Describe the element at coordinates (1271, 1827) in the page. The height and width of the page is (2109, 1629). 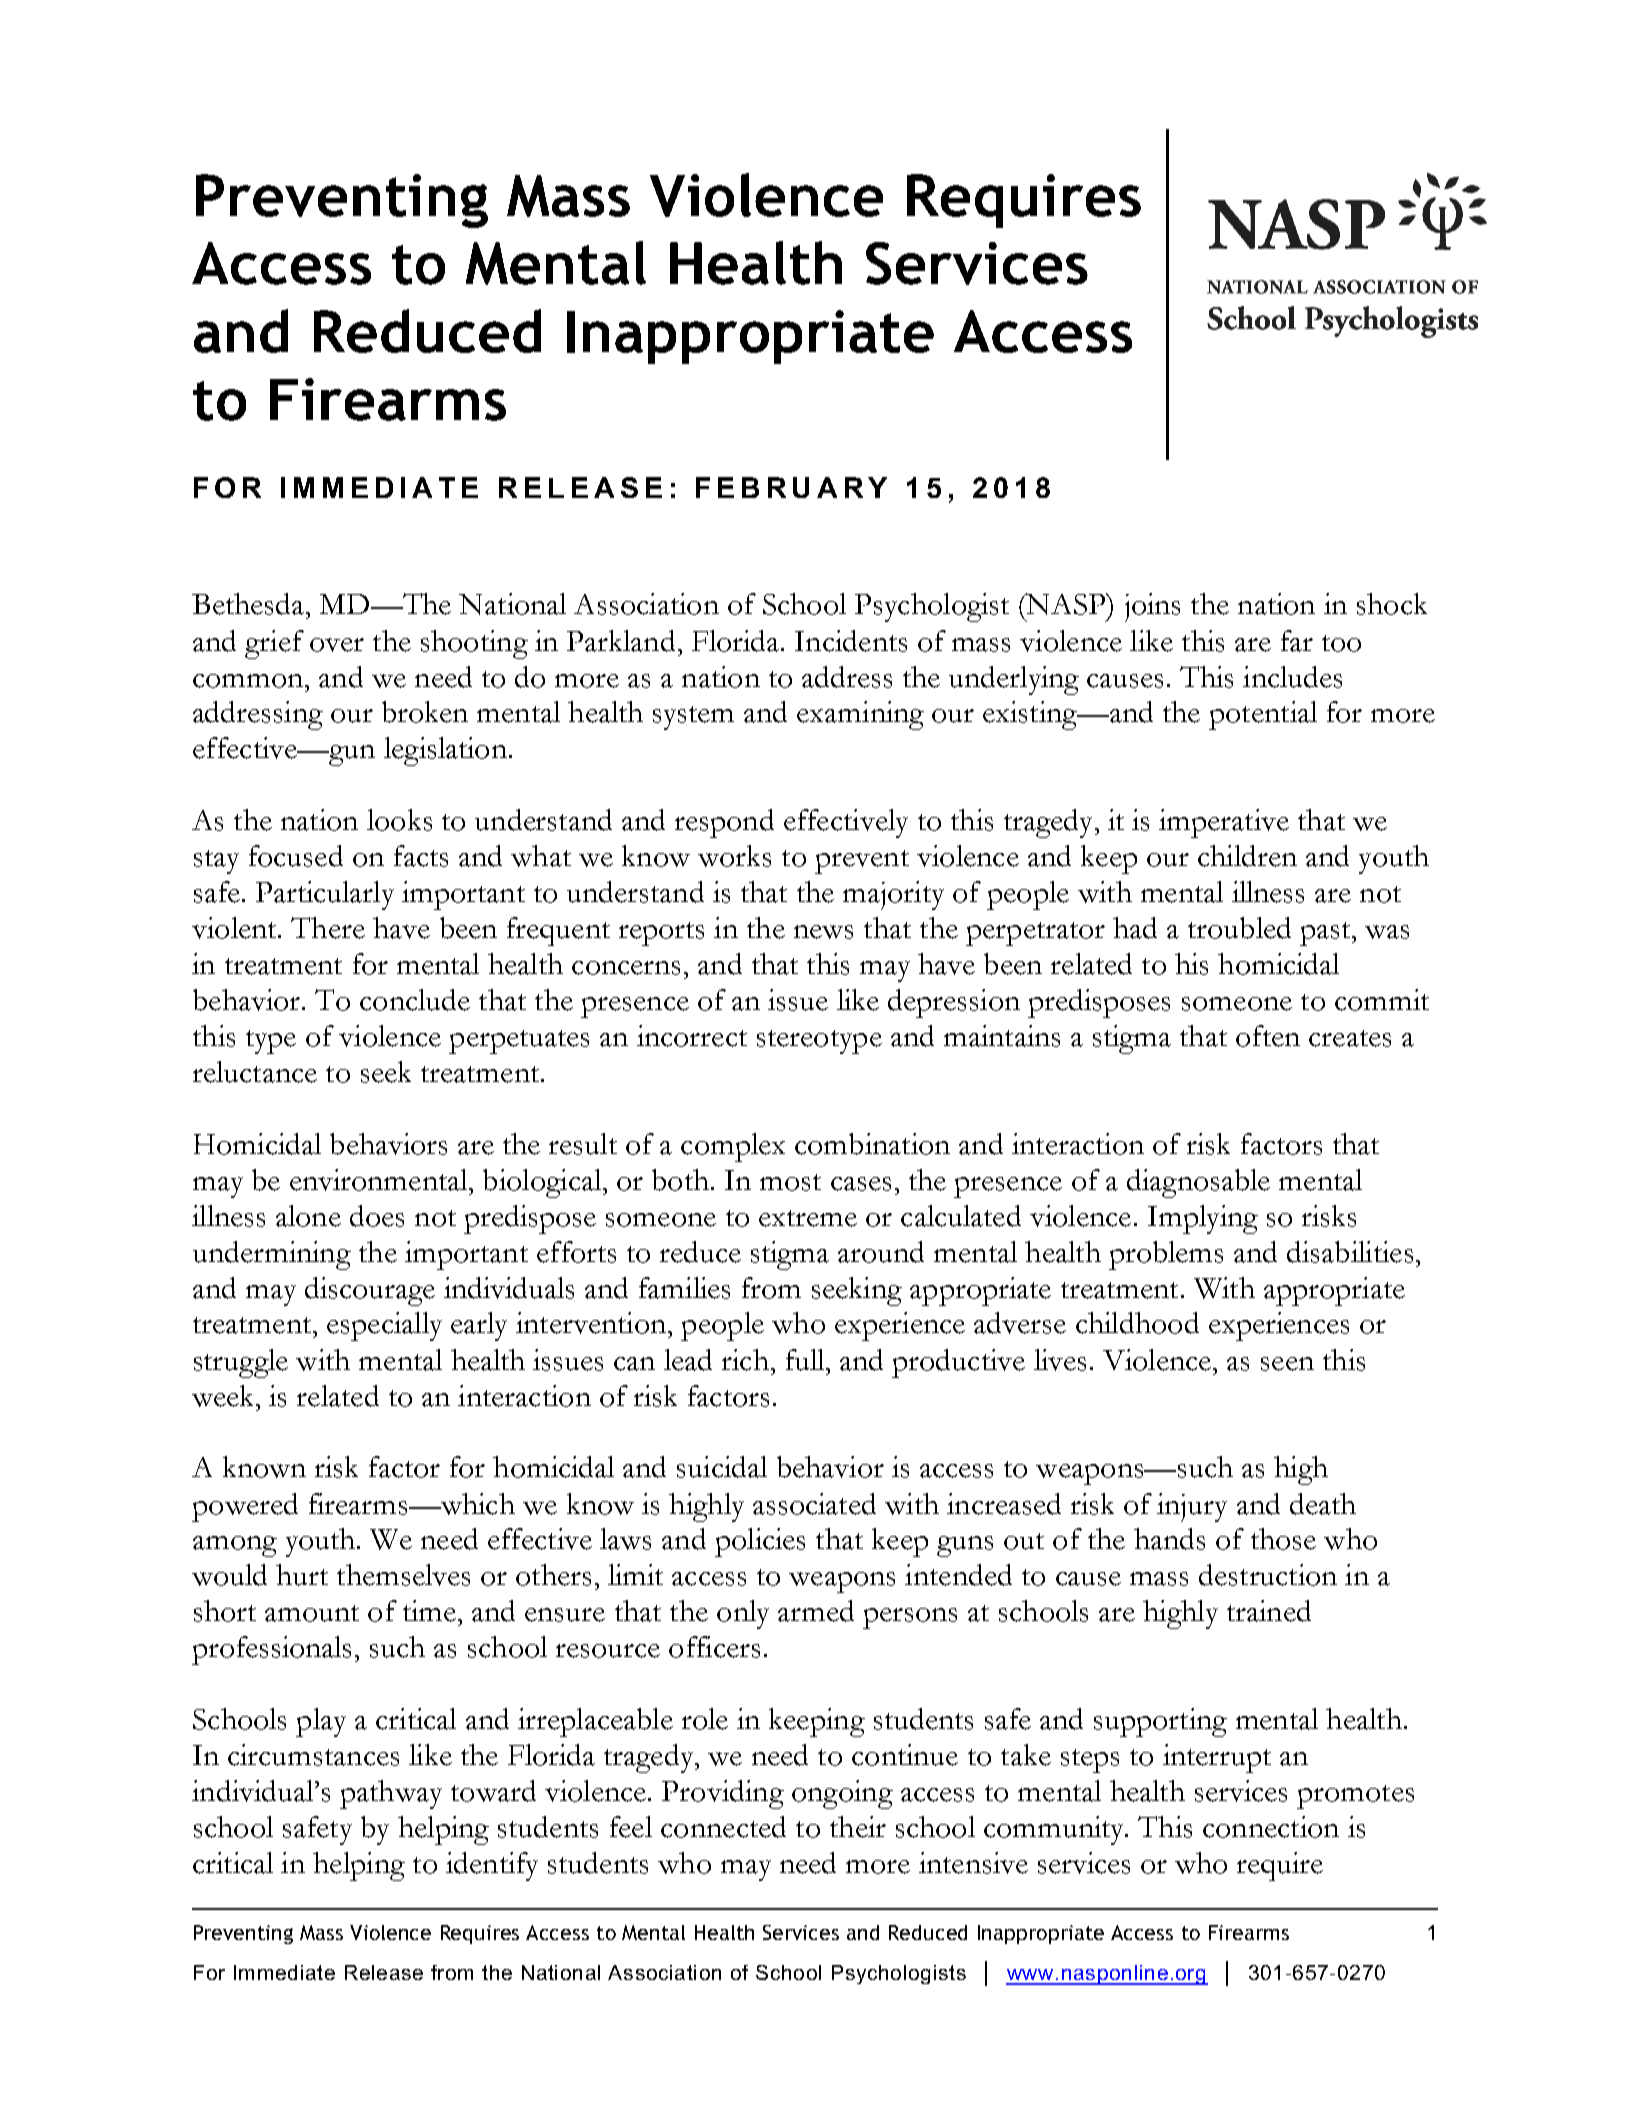
I see `connection` at that location.
